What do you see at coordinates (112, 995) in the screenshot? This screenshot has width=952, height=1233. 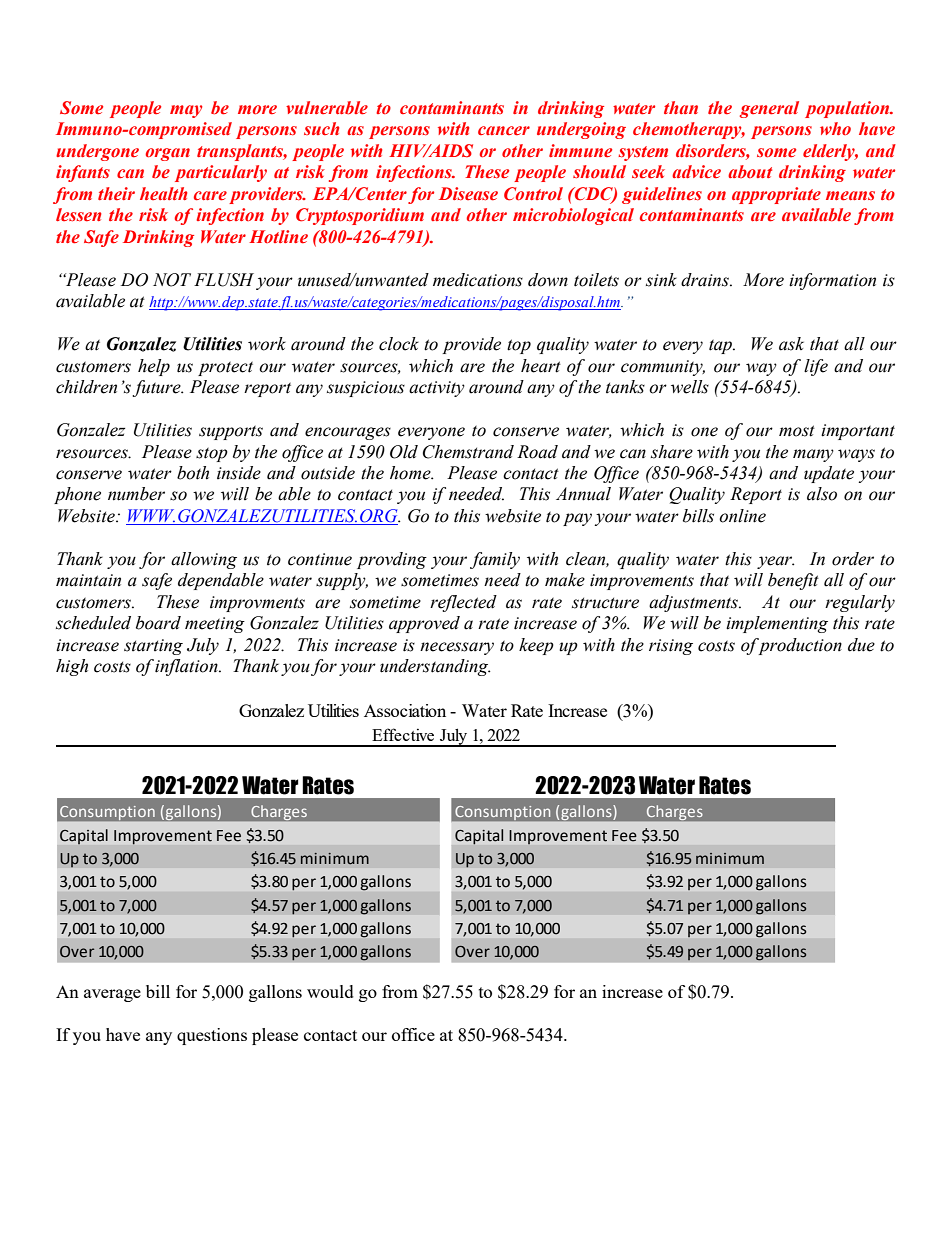 I see `average` at bounding box center [112, 995].
